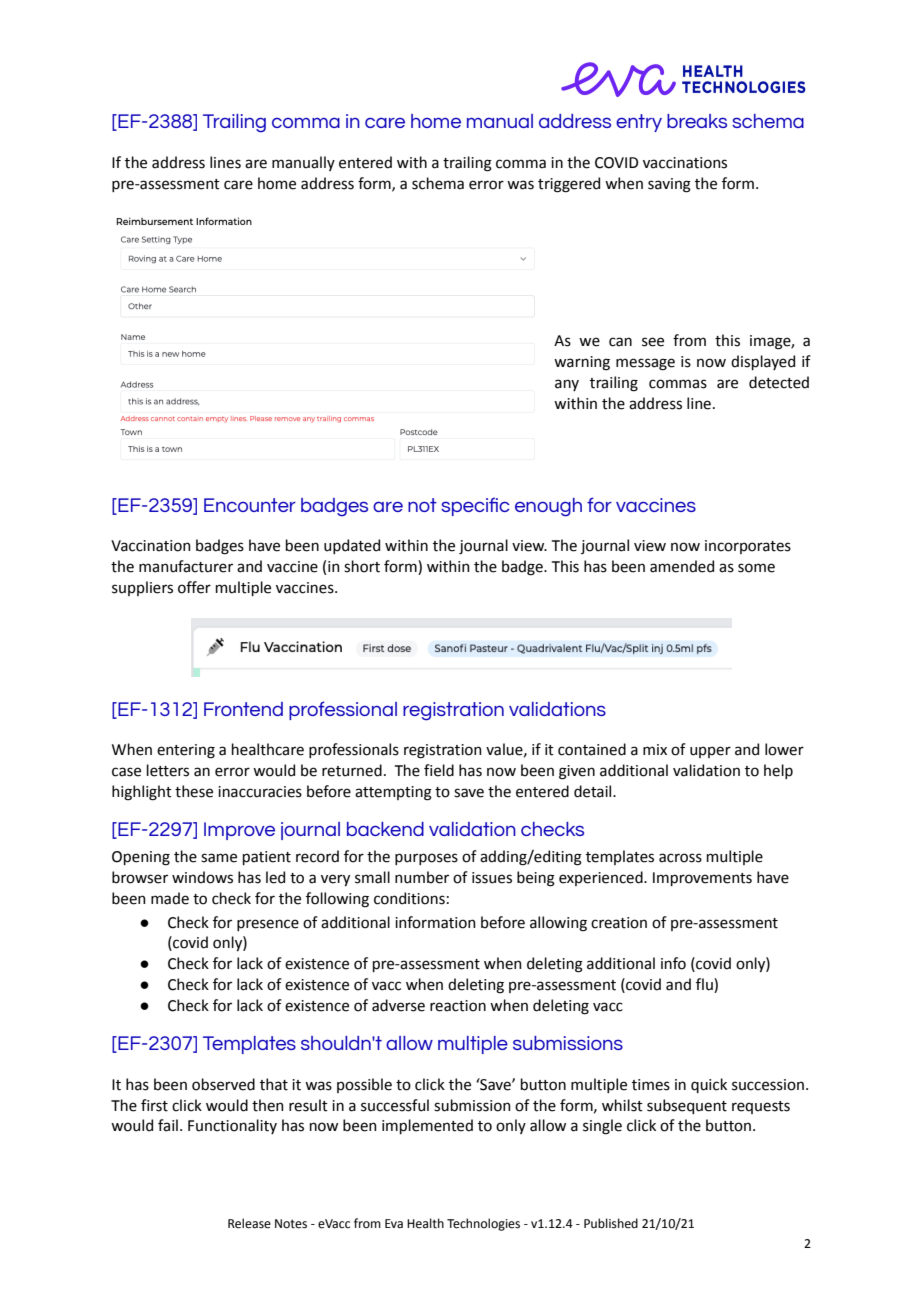 Image resolution: width=924 pixels, height=1307 pixels. I want to click on breaks, so click(697, 121).
